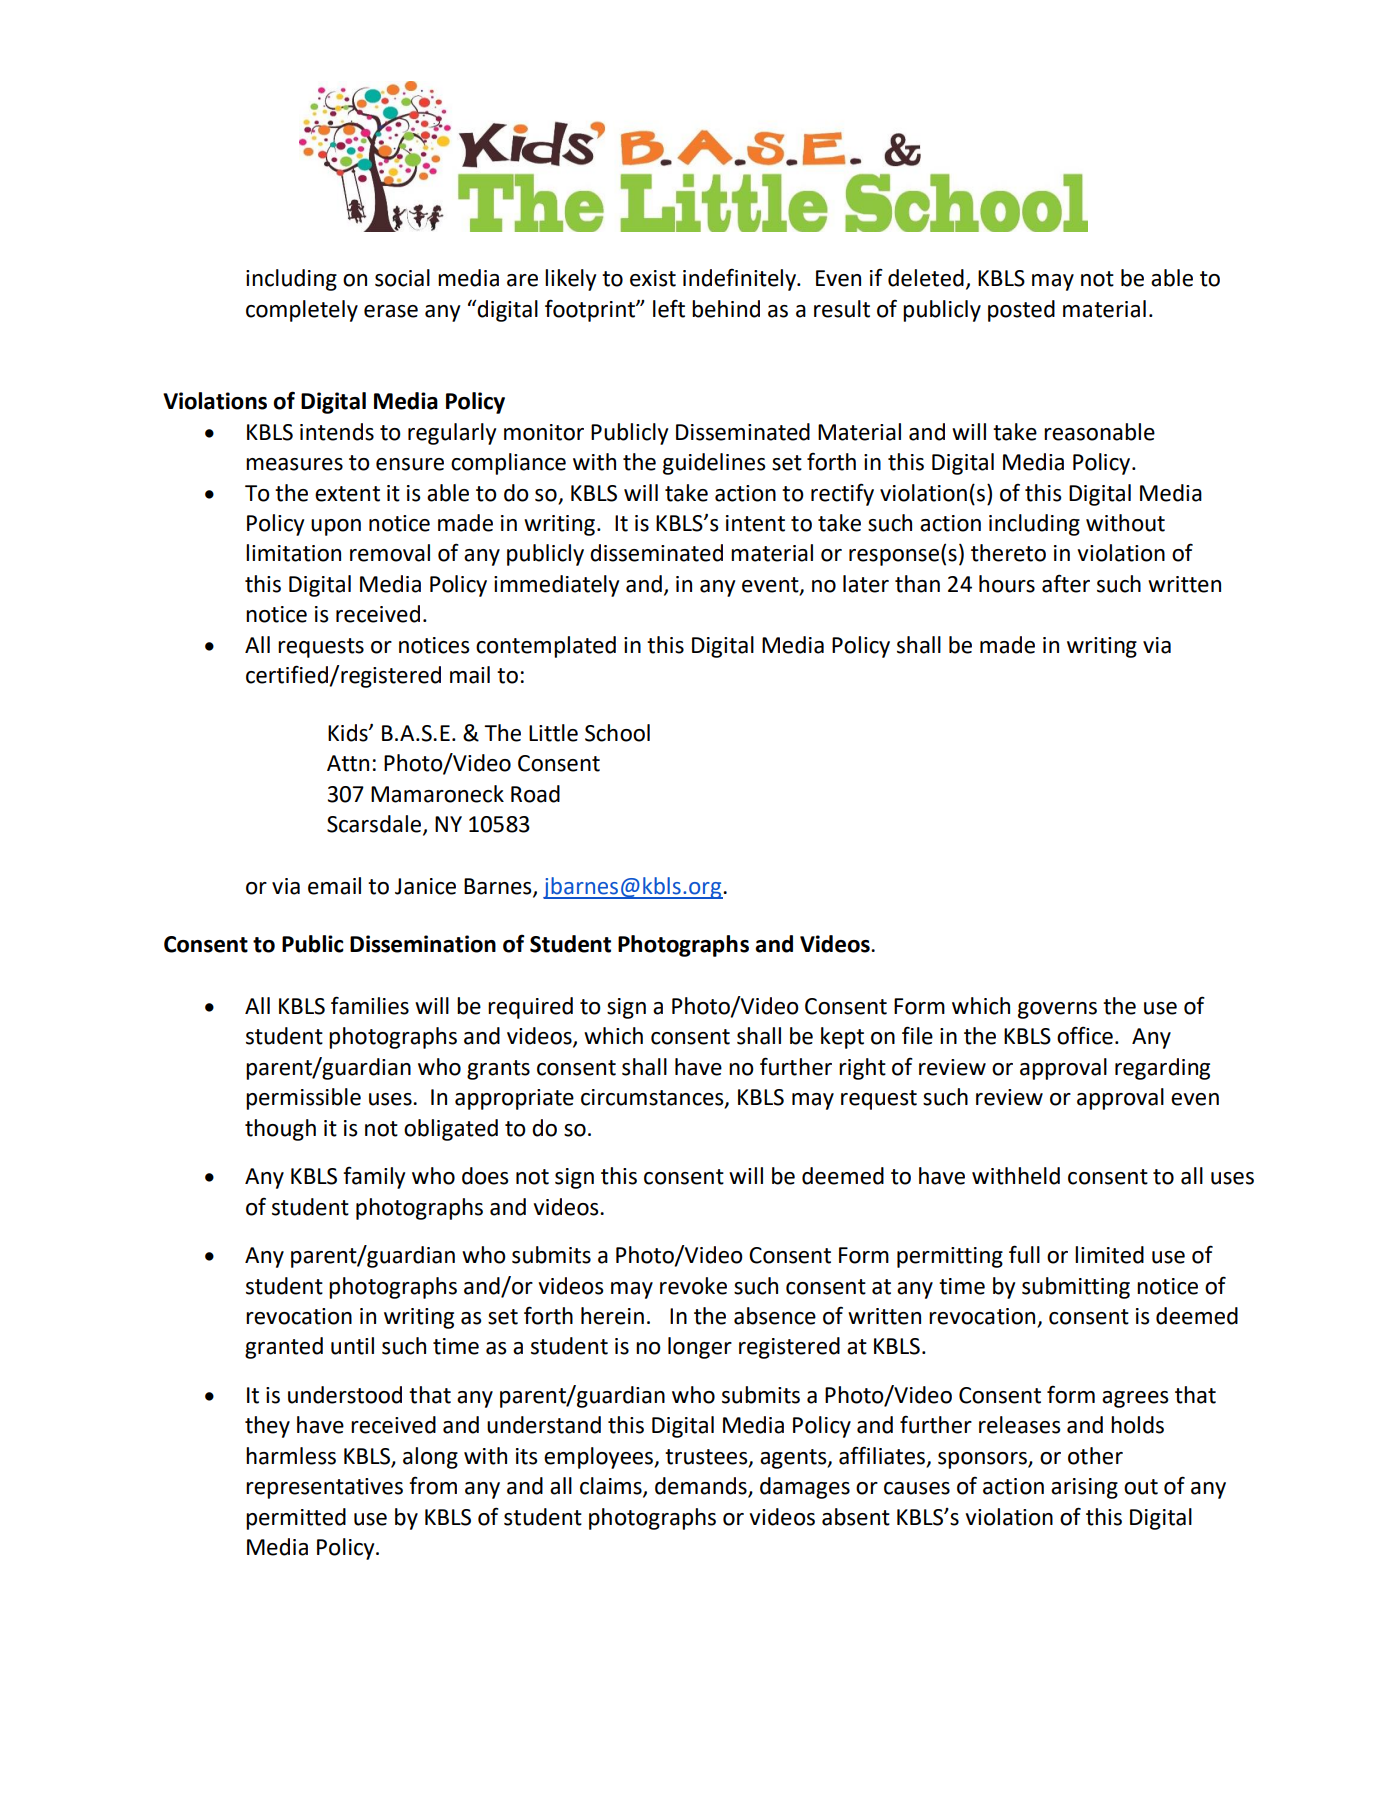  I want to click on representatives, so click(324, 1488).
